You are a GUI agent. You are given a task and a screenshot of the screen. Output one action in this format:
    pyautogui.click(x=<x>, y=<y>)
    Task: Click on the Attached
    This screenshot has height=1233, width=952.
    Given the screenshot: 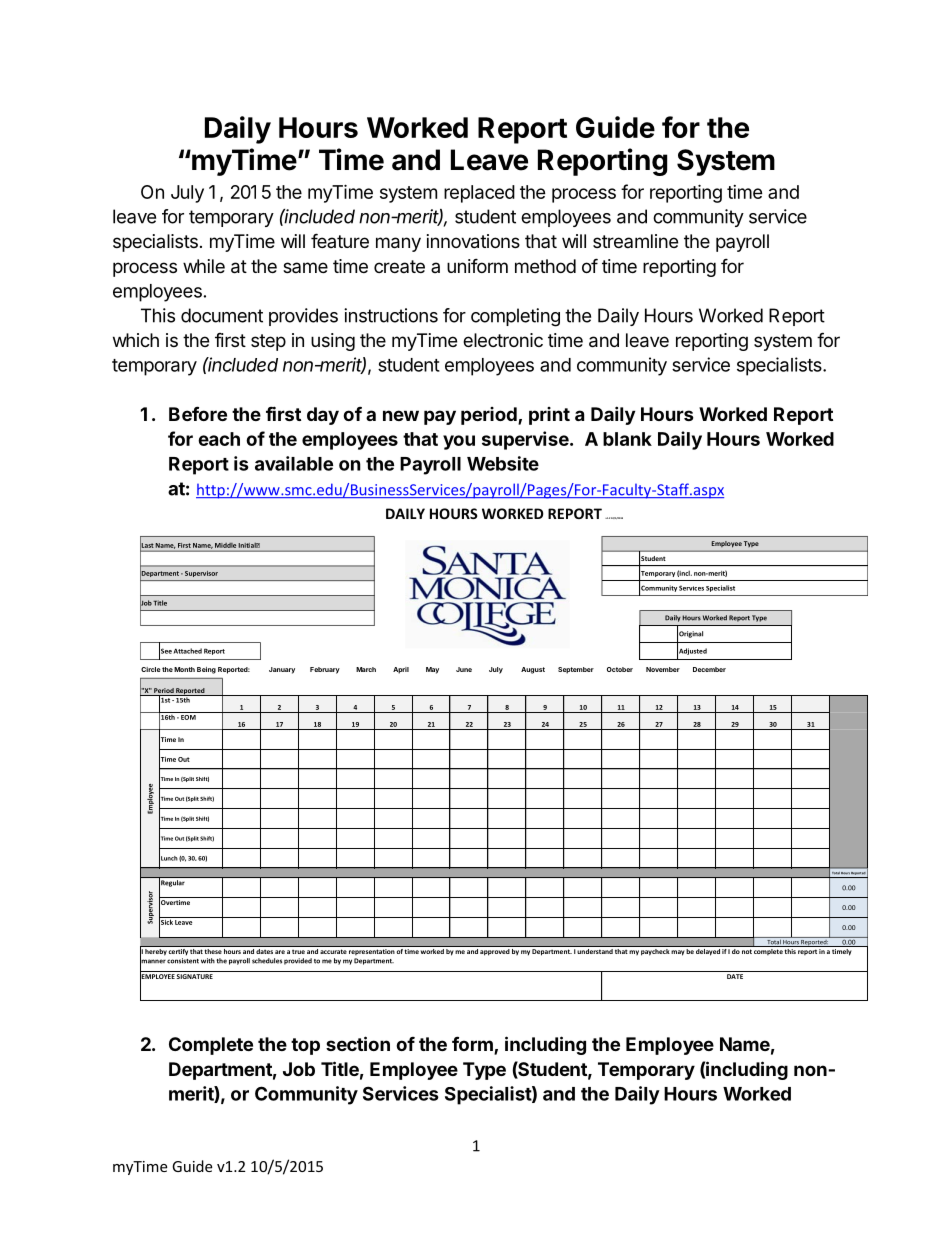 What is the action you would take?
    pyautogui.click(x=188, y=651)
